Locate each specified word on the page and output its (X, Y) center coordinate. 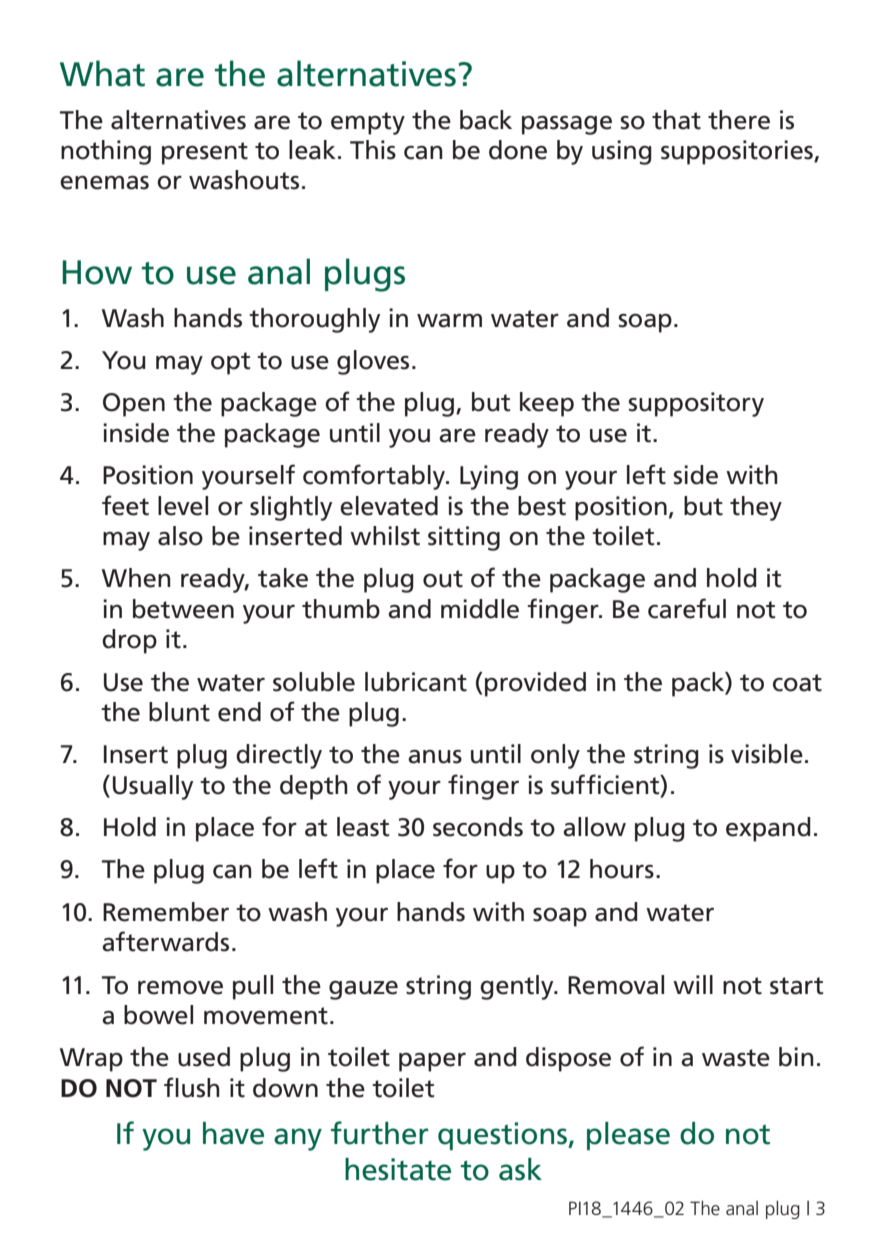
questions (503, 1136)
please (628, 1136)
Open (134, 405)
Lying (489, 477)
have (233, 1133)
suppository (696, 404)
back (486, 120)
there (739, 120)
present (205, 153)
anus (435, 757)
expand (768, 829)
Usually (153, 787)
